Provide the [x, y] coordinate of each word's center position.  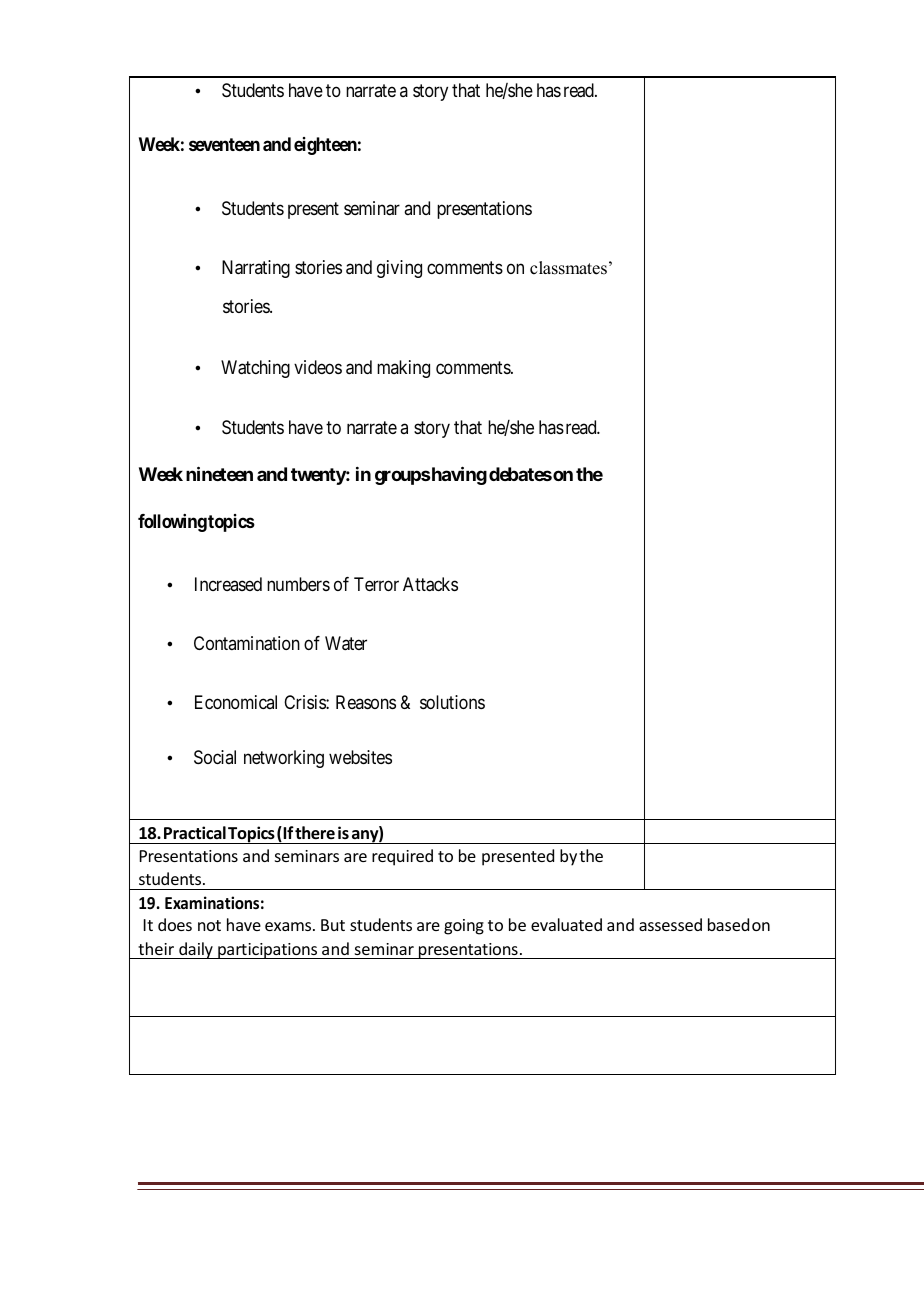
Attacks [430, 584]
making [403, 369]
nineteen [219, 474]
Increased [228, 584]
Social [215, 757]
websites [360, 757]
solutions [452, 702]
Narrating [256, 269]
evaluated [566, 924]
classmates [568, 268]
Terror [376, 584]
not [209, 925]
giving [399, 269]
